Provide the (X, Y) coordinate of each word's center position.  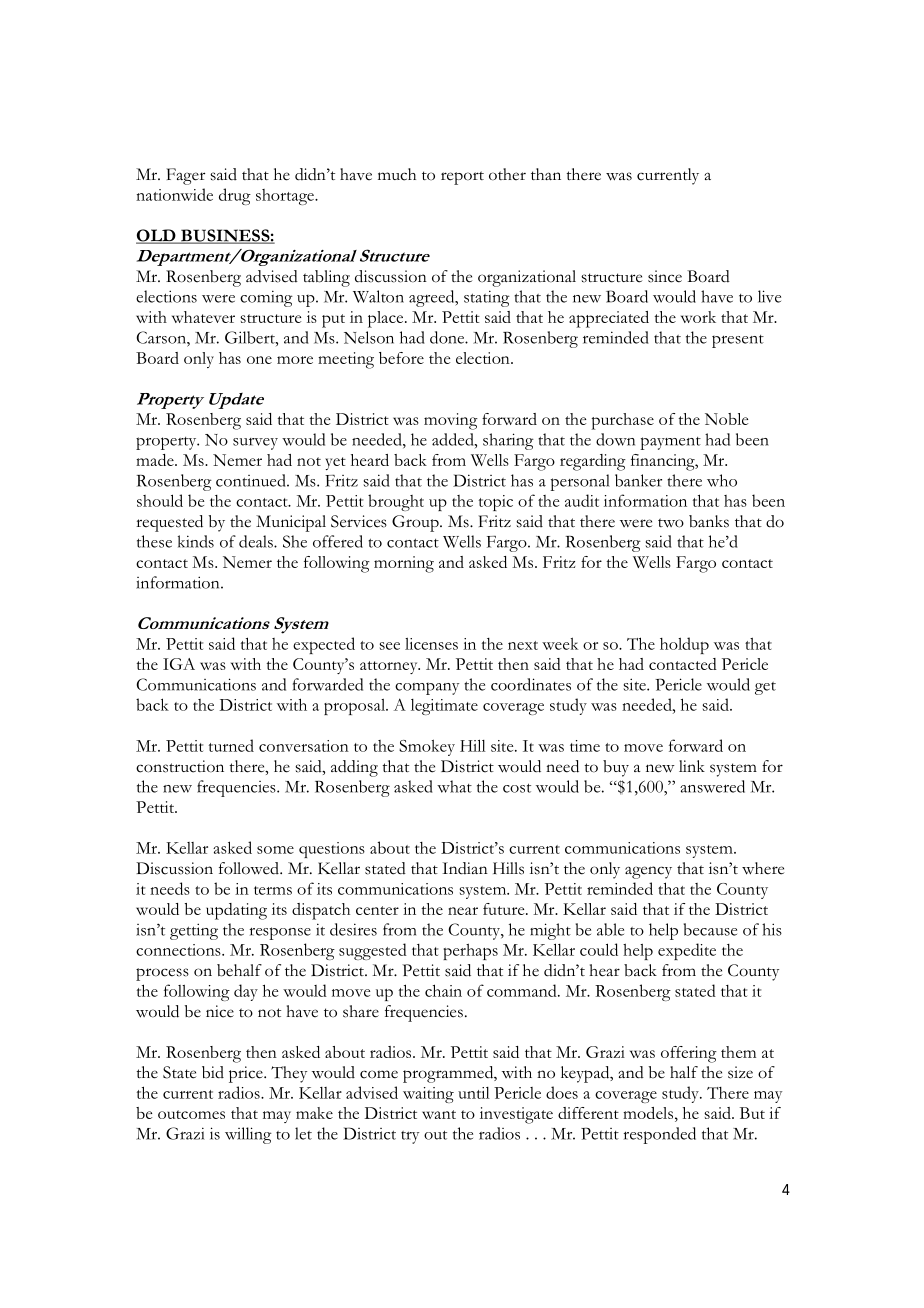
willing (248, 1135)
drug (235, 196)
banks (709, 521)
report (462, 178)
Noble (726, 419)
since (665, 276)
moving (451, 421)
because (710, 929)
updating (236, 911)
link (692, 766)
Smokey (427, 747)
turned (231, 745)
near (463, 911)
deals (257, 541)
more (295, 360)
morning (404, 564)
